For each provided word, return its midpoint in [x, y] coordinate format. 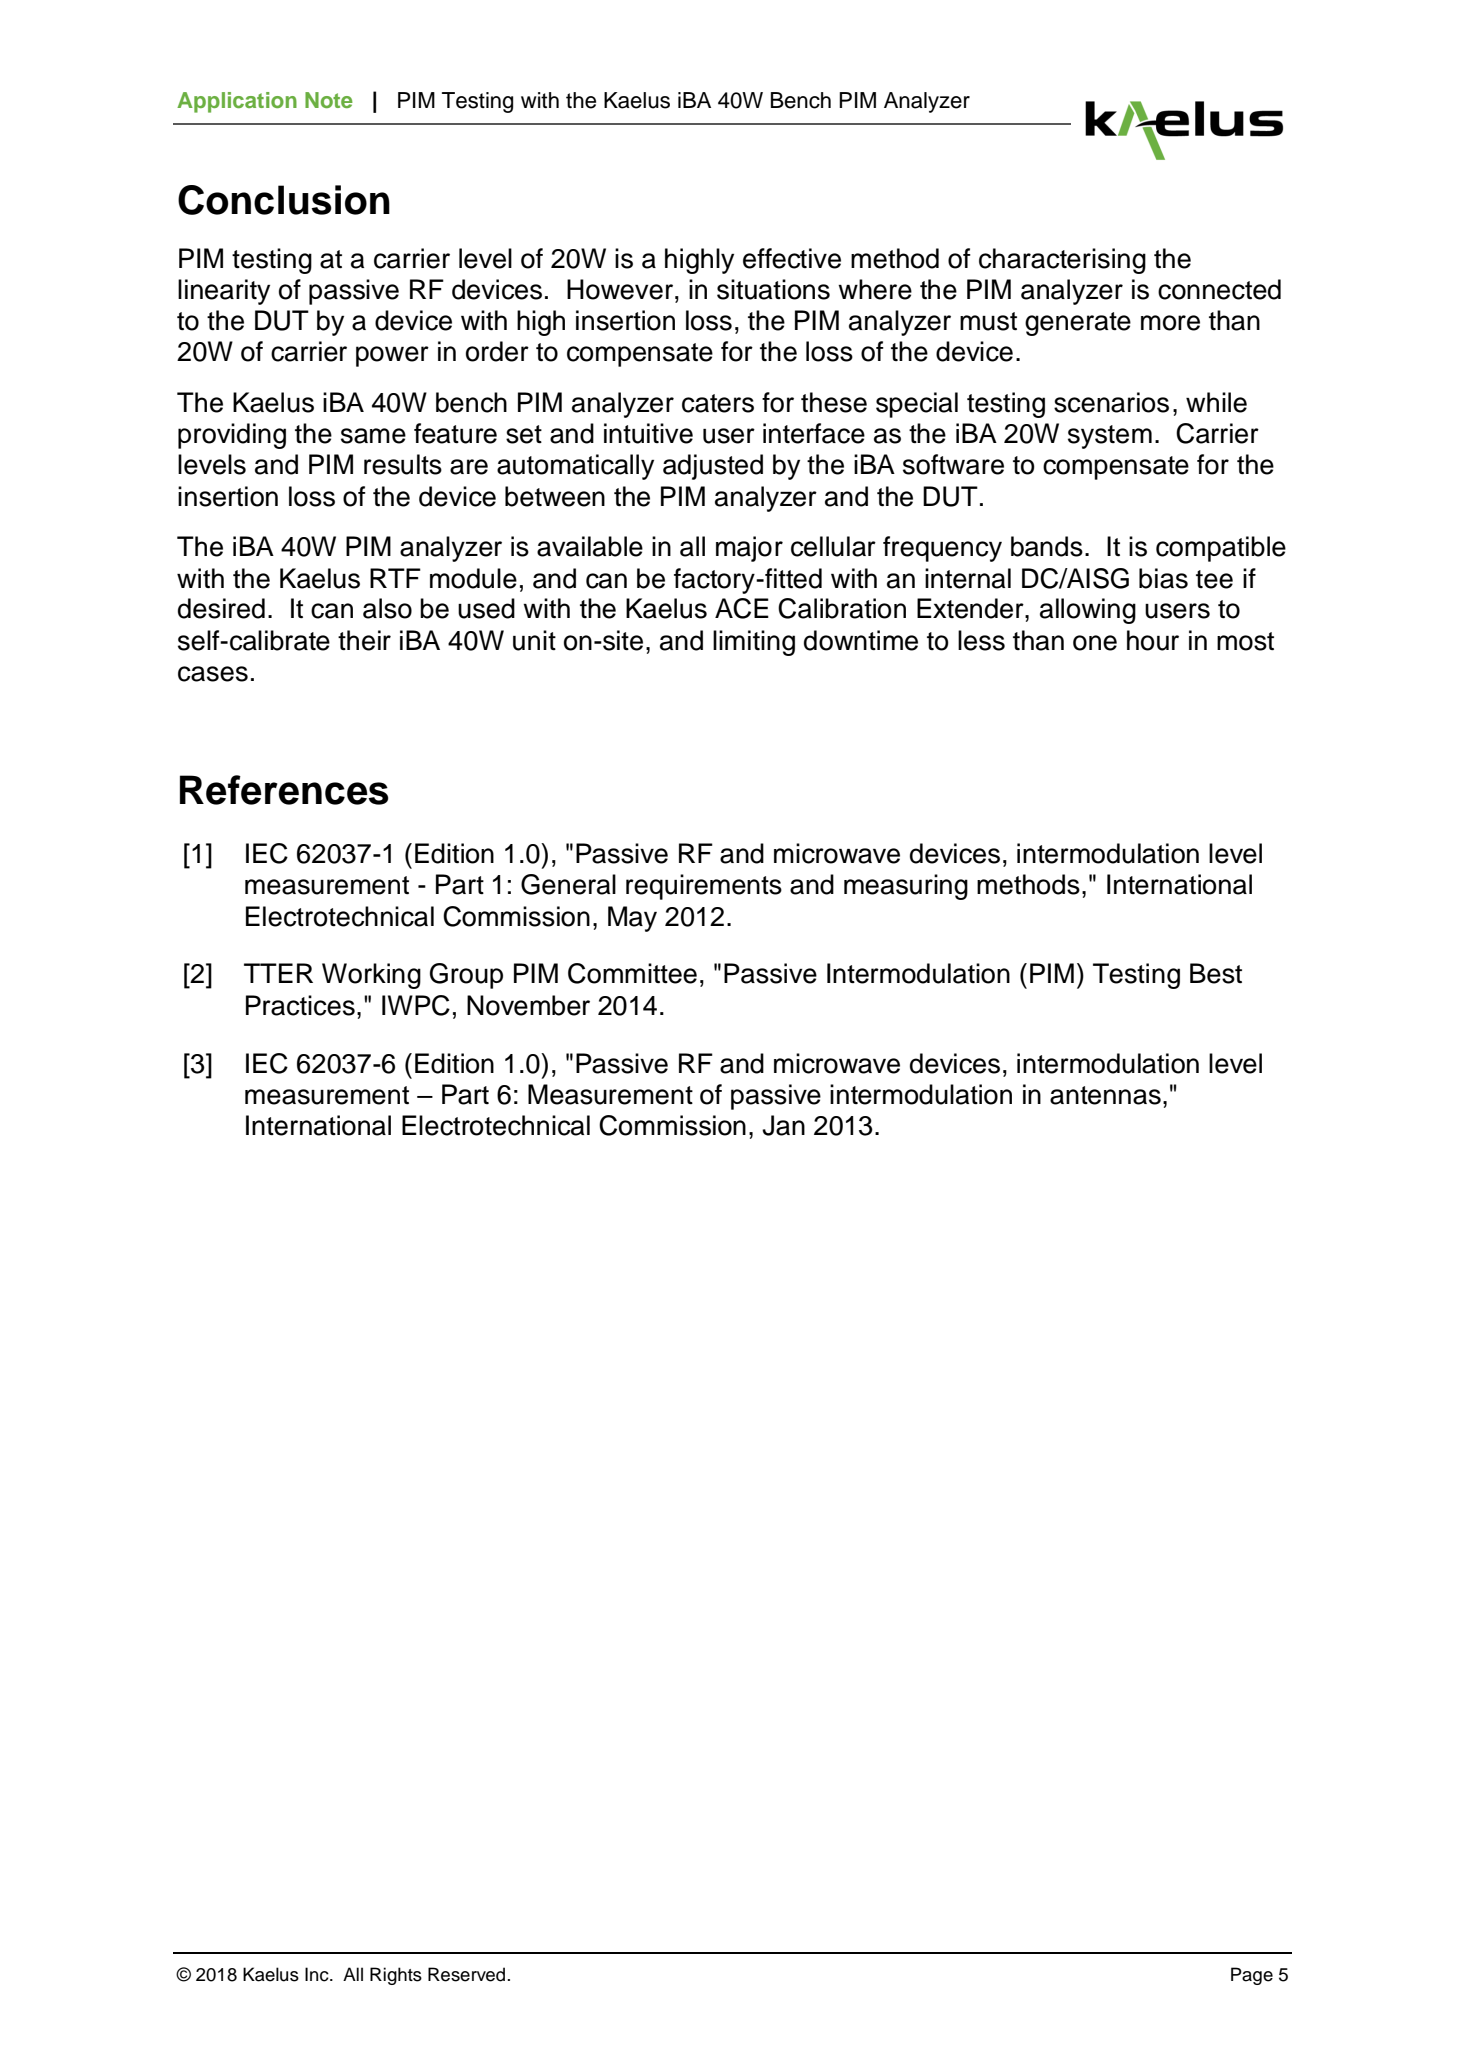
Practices [300, 1005]
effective [792, 258]
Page [1252, 1976]
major [749, 549]
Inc [318, 1974]
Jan [783, 1125]
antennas [1105, 1095]
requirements [704, 887]
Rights [396, 1976]
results [403, 464]
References [284, 790]
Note [329, 100]
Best [1216, 973]
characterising [1062, 261]
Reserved [466, 1974]
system [1110, 437]
